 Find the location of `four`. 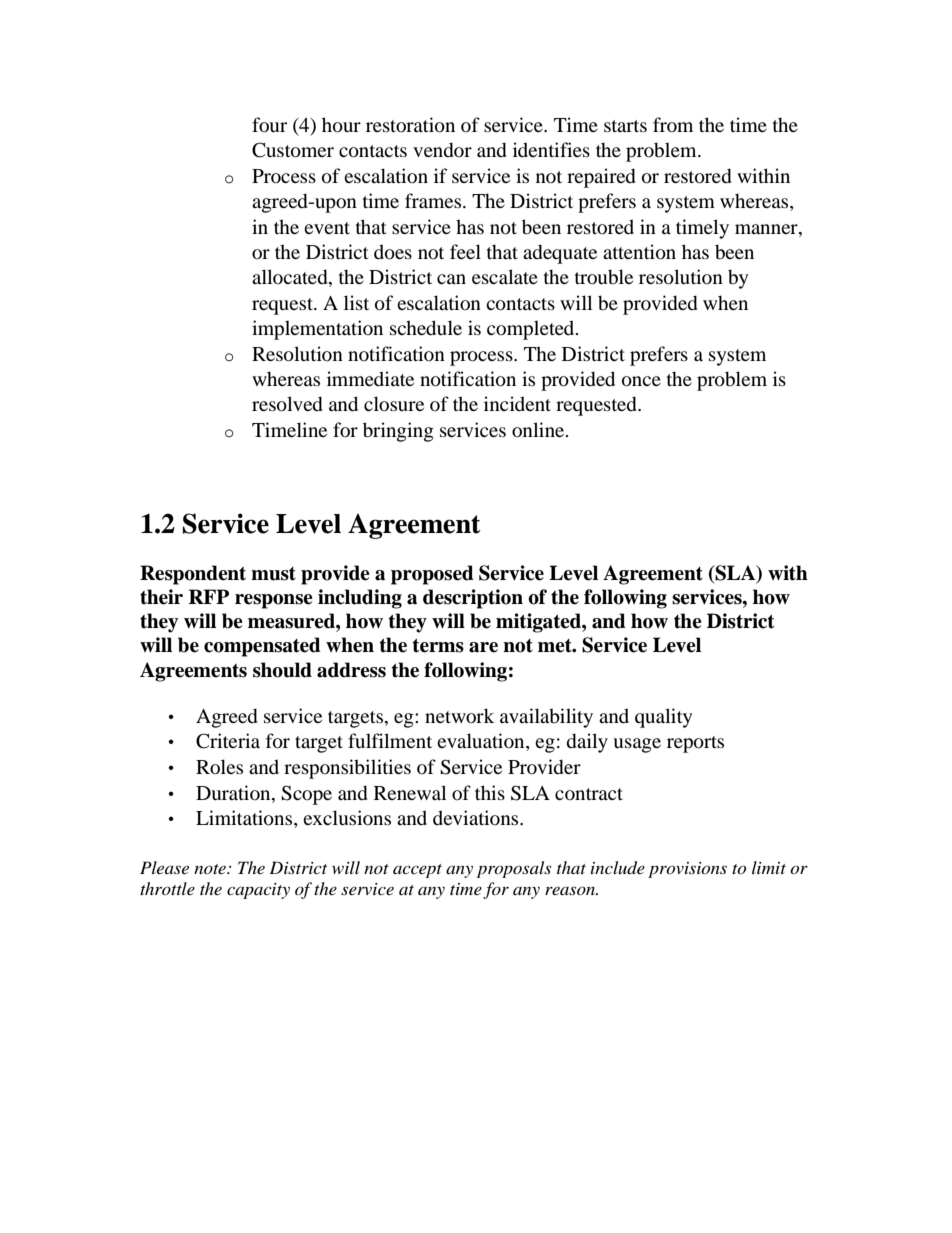

four is located at coordinates (269, 125).
